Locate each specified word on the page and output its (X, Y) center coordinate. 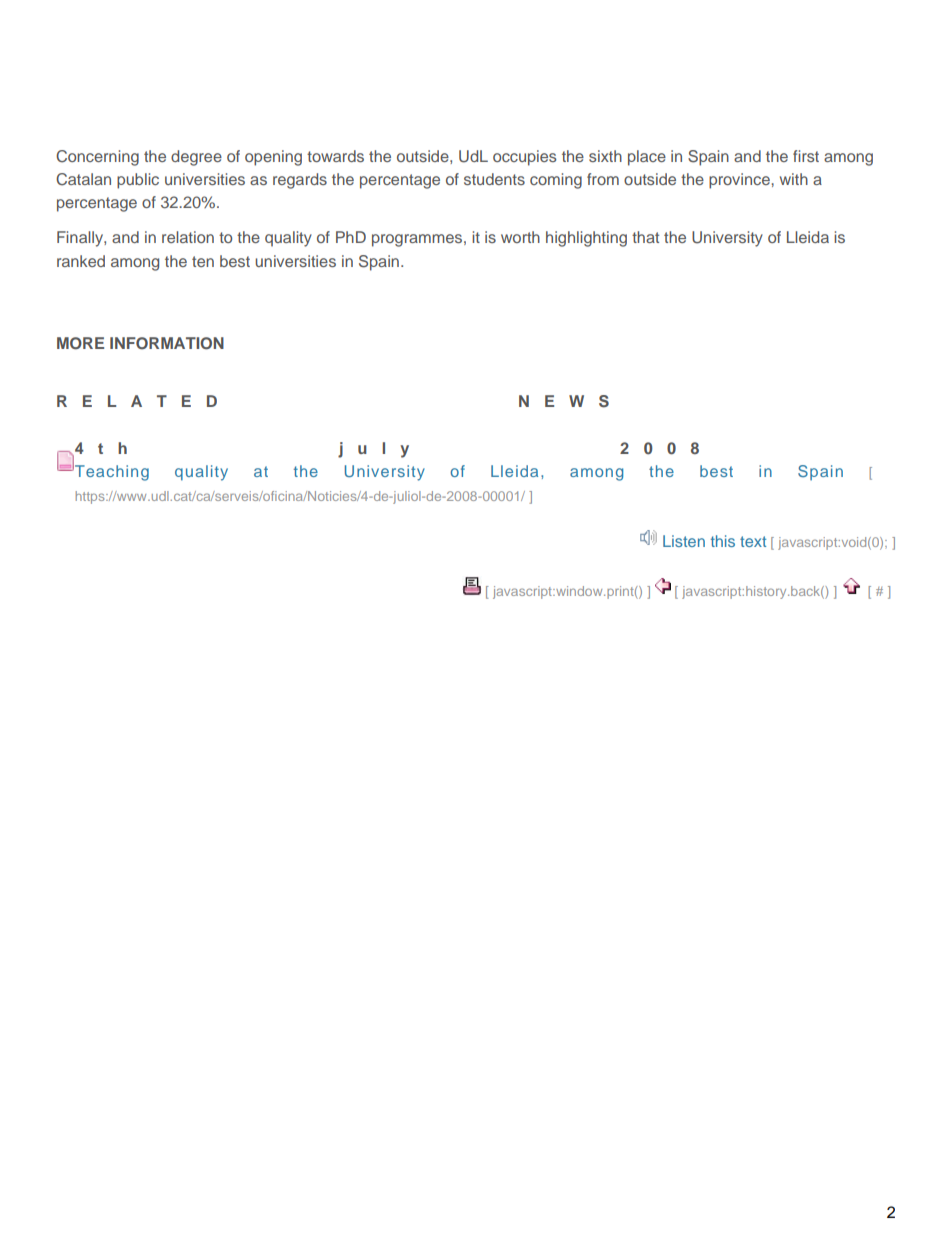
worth (520, 237)
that (645, 237)
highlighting (586, 239)
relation (188, 237)
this (723, 541)
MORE (80, 343)
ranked (81, 261)
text (753, 541)
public (138, 181)
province (740, 181)
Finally (81, 239)
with (794, 179)
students (494, 179)
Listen (684, 541)
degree (196, 158)
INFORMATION (167, 343)
